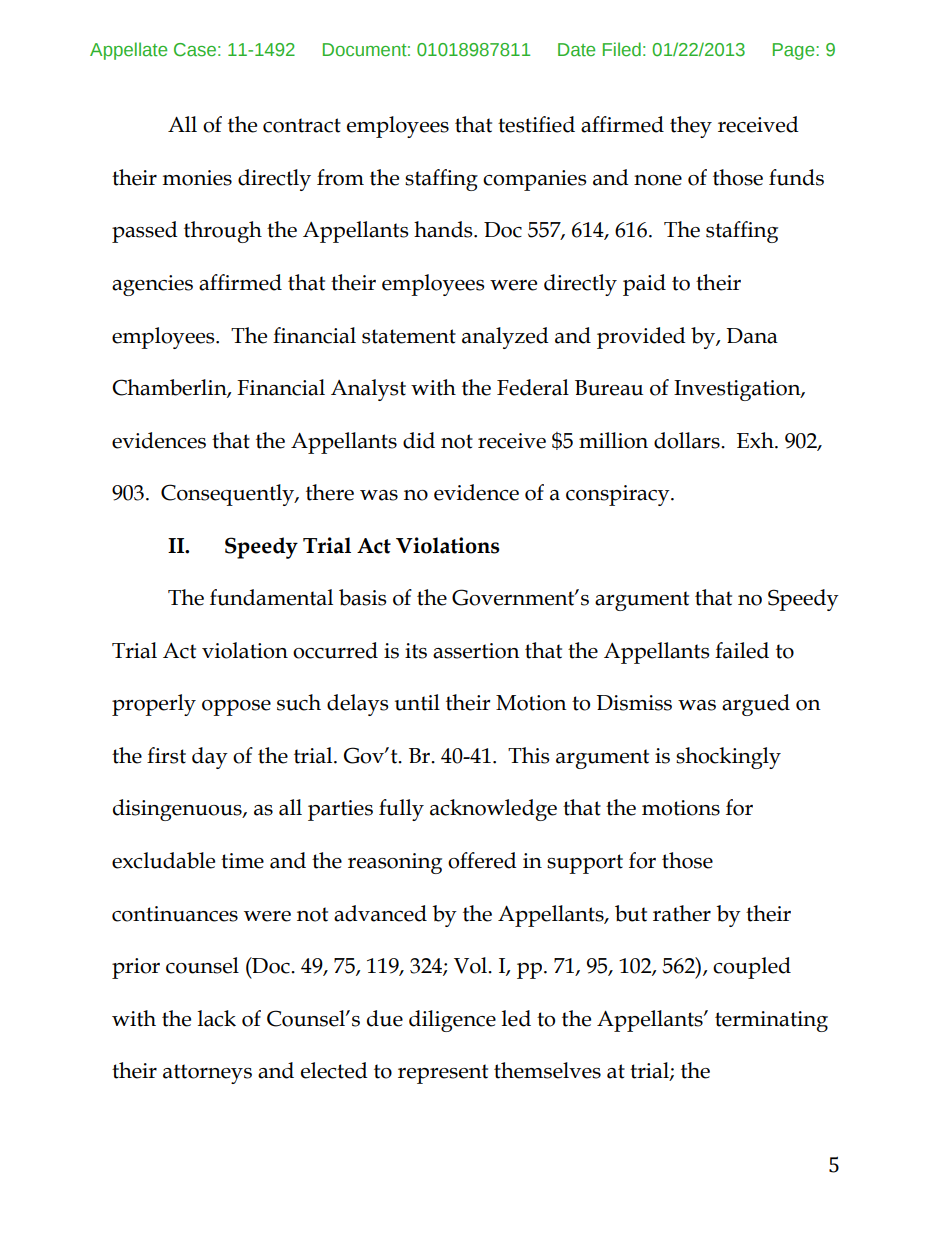 The width and height of the screenshot is (952, 1233). I want to click on lack, so click(217, 1018).
